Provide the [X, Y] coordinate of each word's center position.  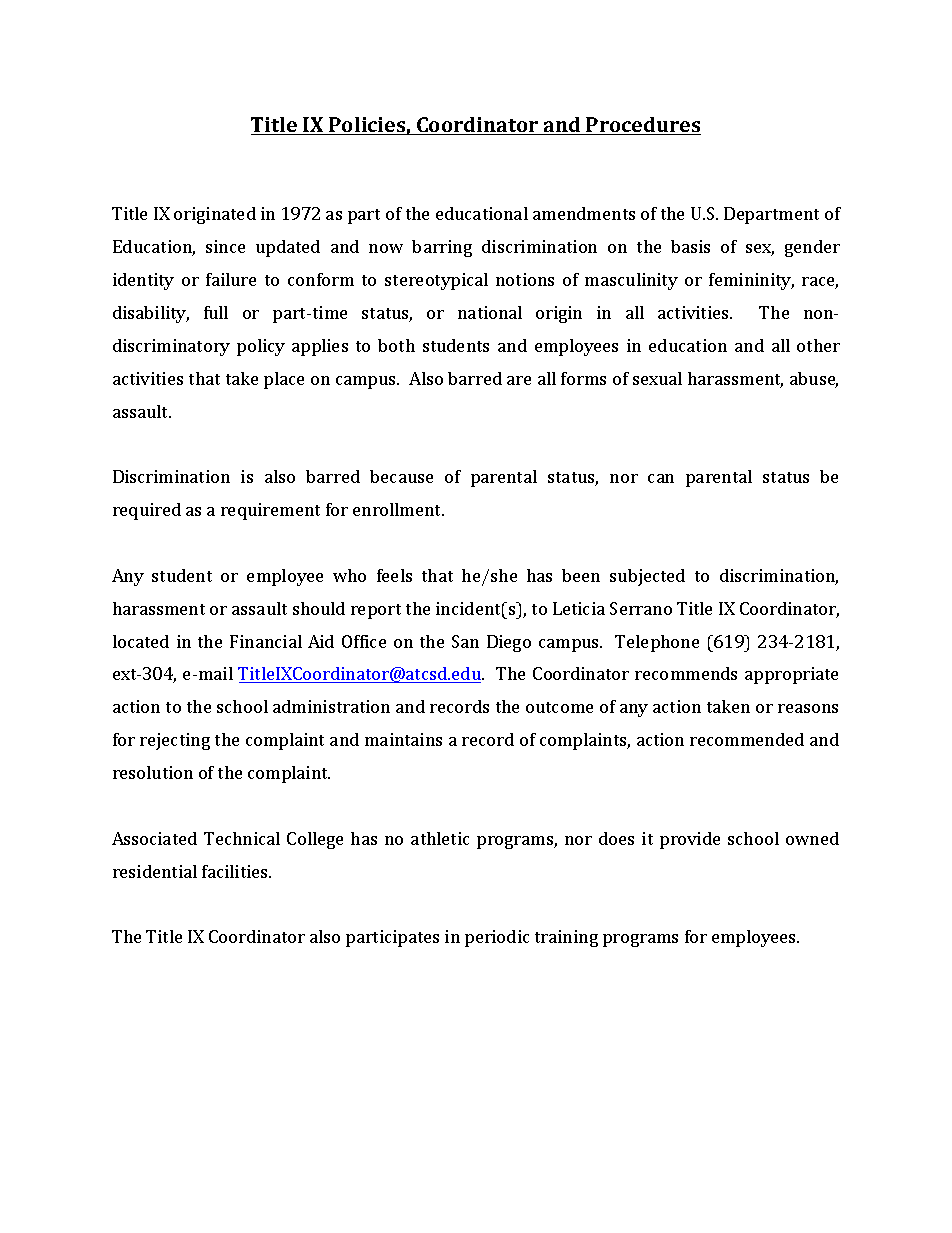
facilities [236, 871]
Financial [266, 641]
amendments [584, 213]
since [225, 246]
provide [690, 840]
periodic [497, 938]
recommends [686, 673]
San [465, 641]
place [284, 380]
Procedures [643, 126]
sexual [657, 378]
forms [583, 378]
